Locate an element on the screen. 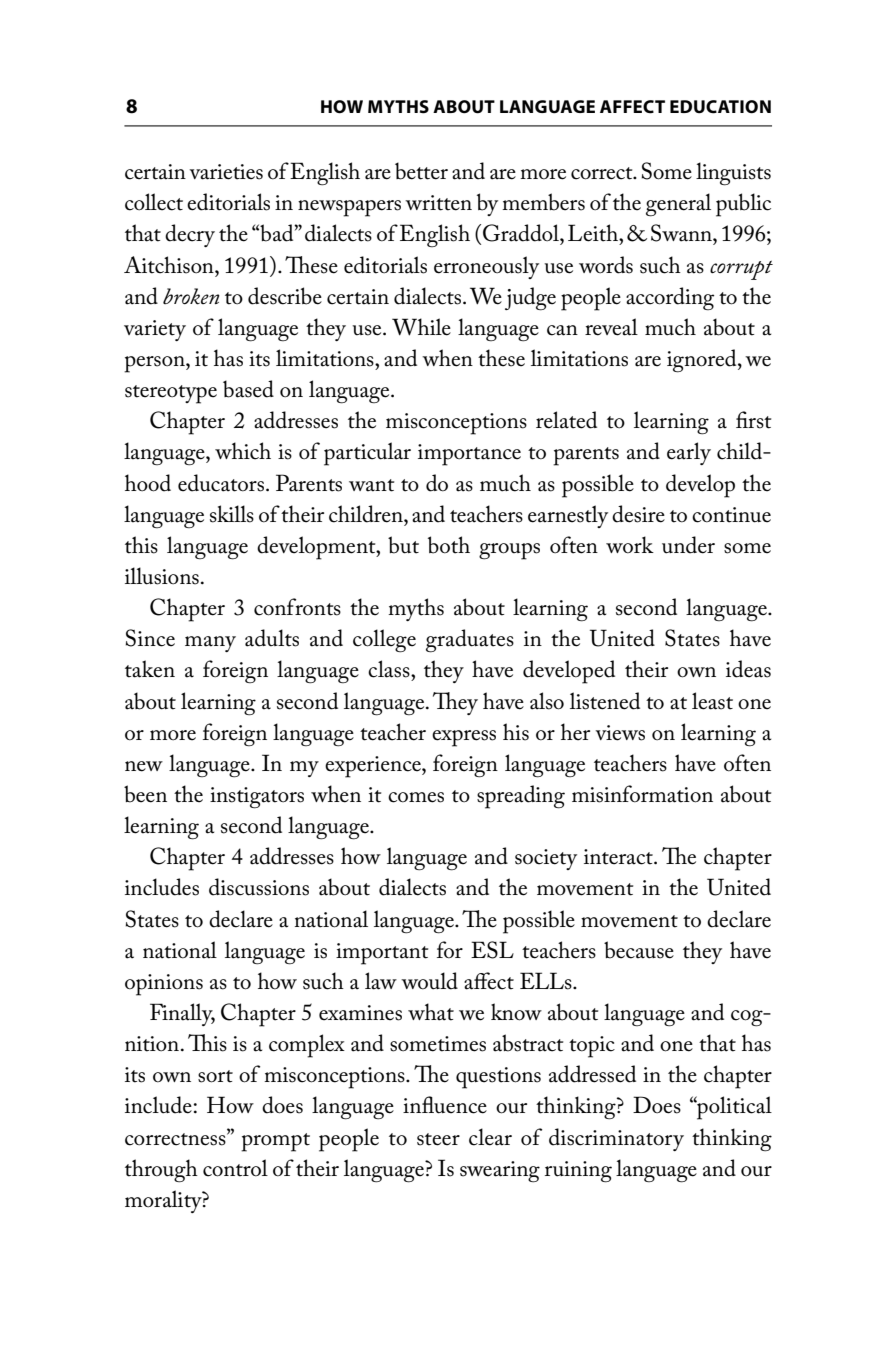 This screenshot has height=1345, width=896. discussions is located at coordinates (259, 887).
